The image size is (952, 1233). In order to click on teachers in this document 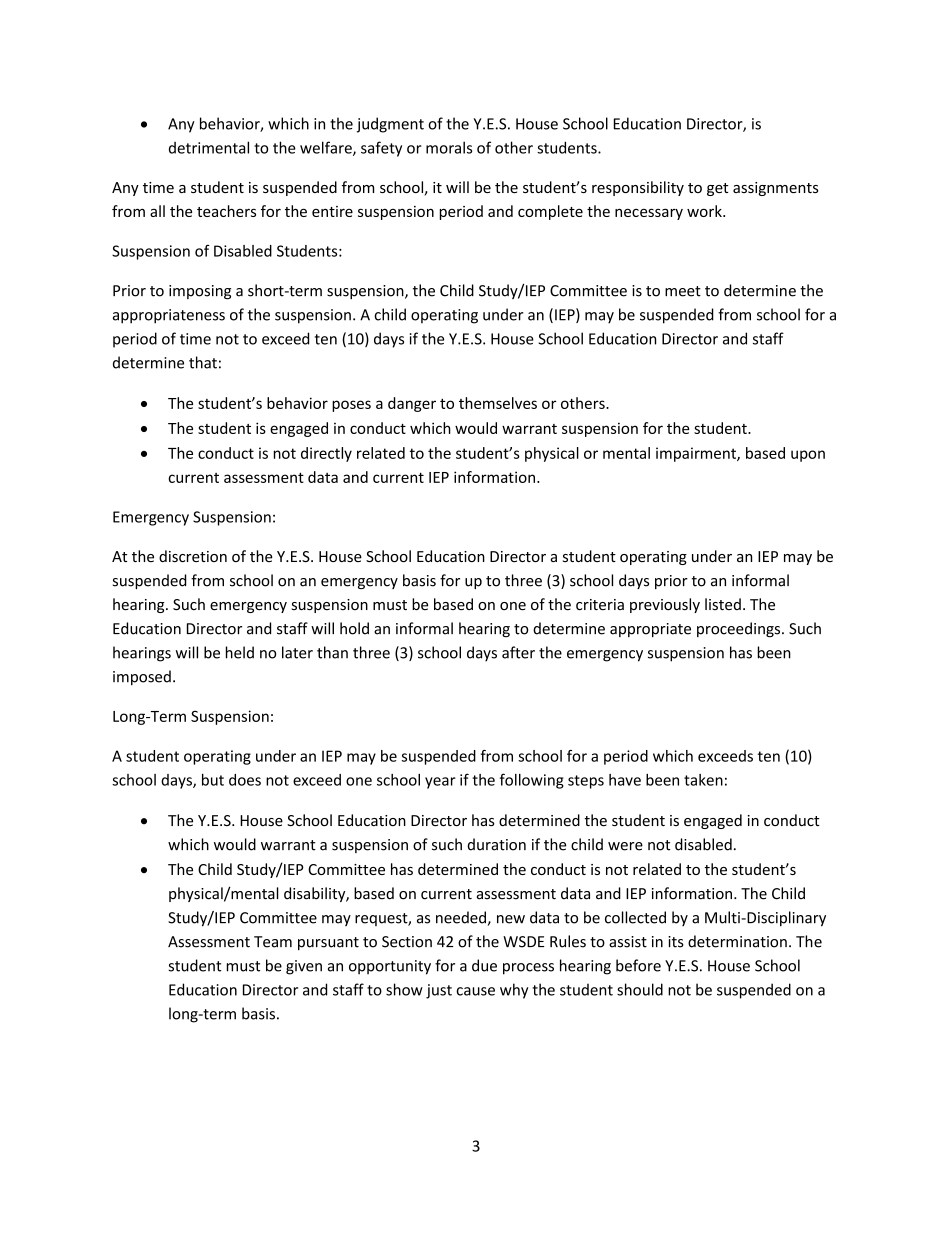, I will do `click(226, 211)`.
